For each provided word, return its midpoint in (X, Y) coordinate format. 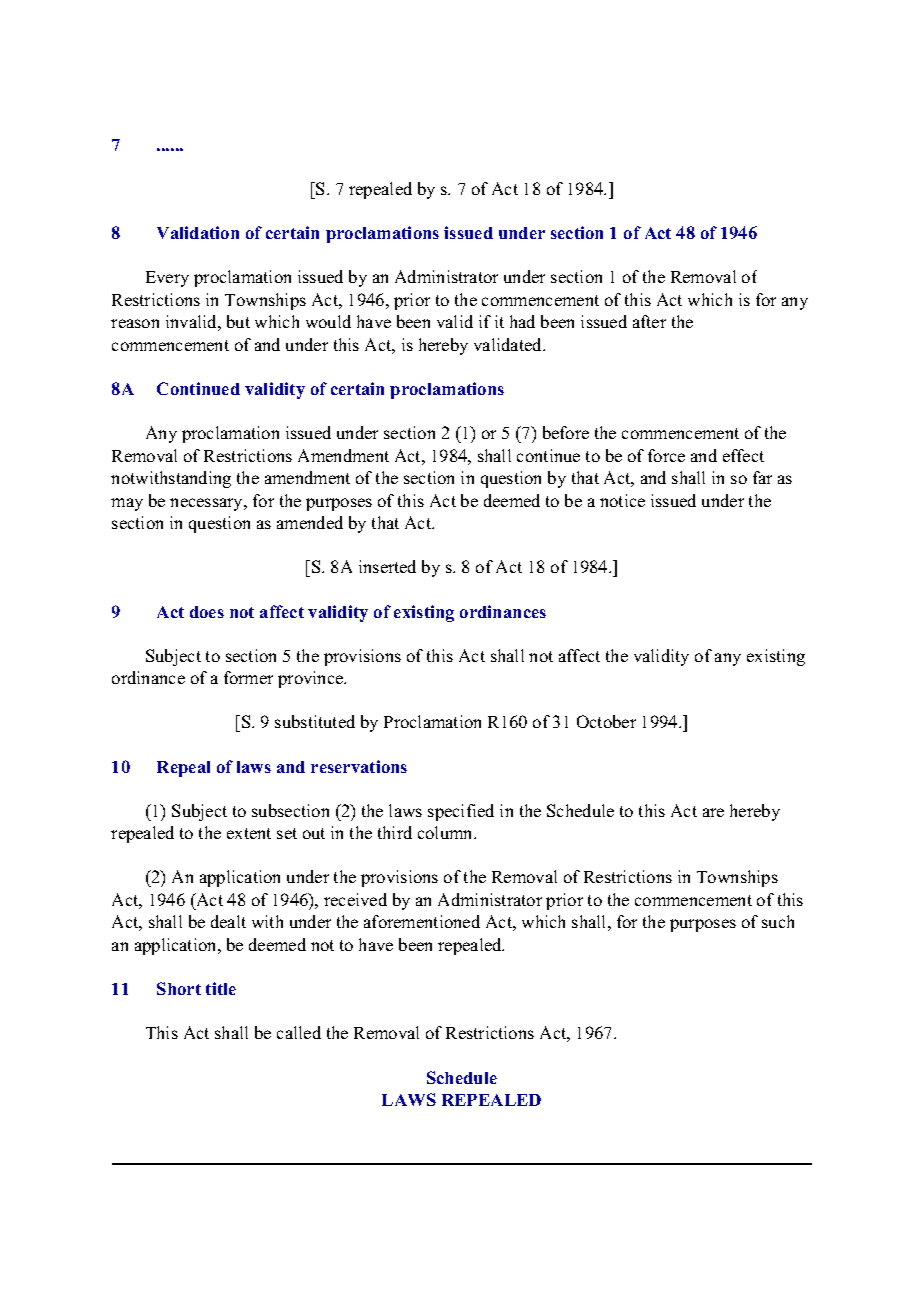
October (606, 721)
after (649, 321)
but (238, 321)
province (312, 679)
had (522, 321)
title (221, 988)
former (248, 677)
